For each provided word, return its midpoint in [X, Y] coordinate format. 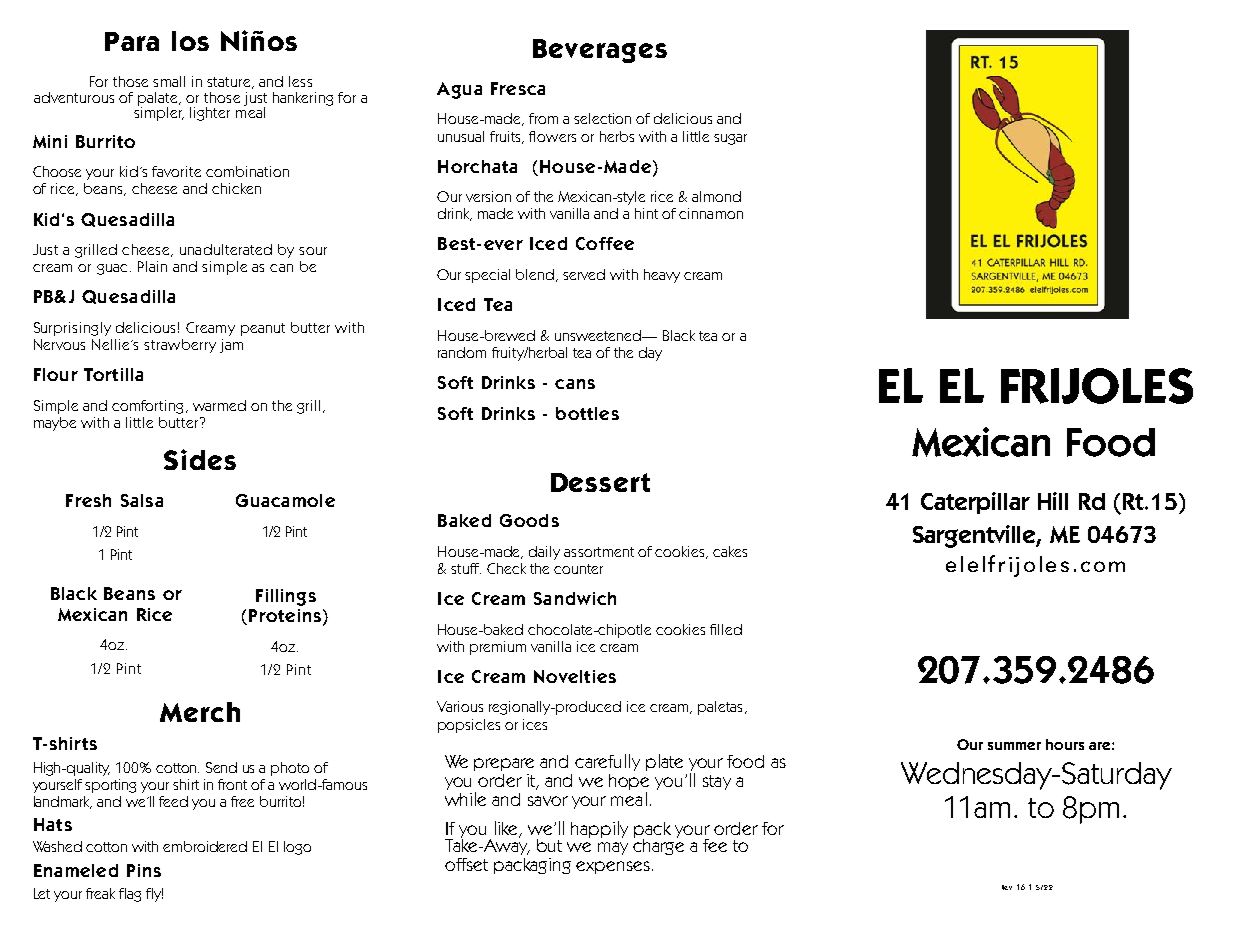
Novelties [575, 676]
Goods [529, 520]
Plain [152, 266]
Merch [200, 712]
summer [1014, 746]
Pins [144, 870]
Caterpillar [975, 503]
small [169, 81]
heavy [662, 276]
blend [536, 275]
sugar [730, 139]
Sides [200, 459]
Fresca [518, 88]
